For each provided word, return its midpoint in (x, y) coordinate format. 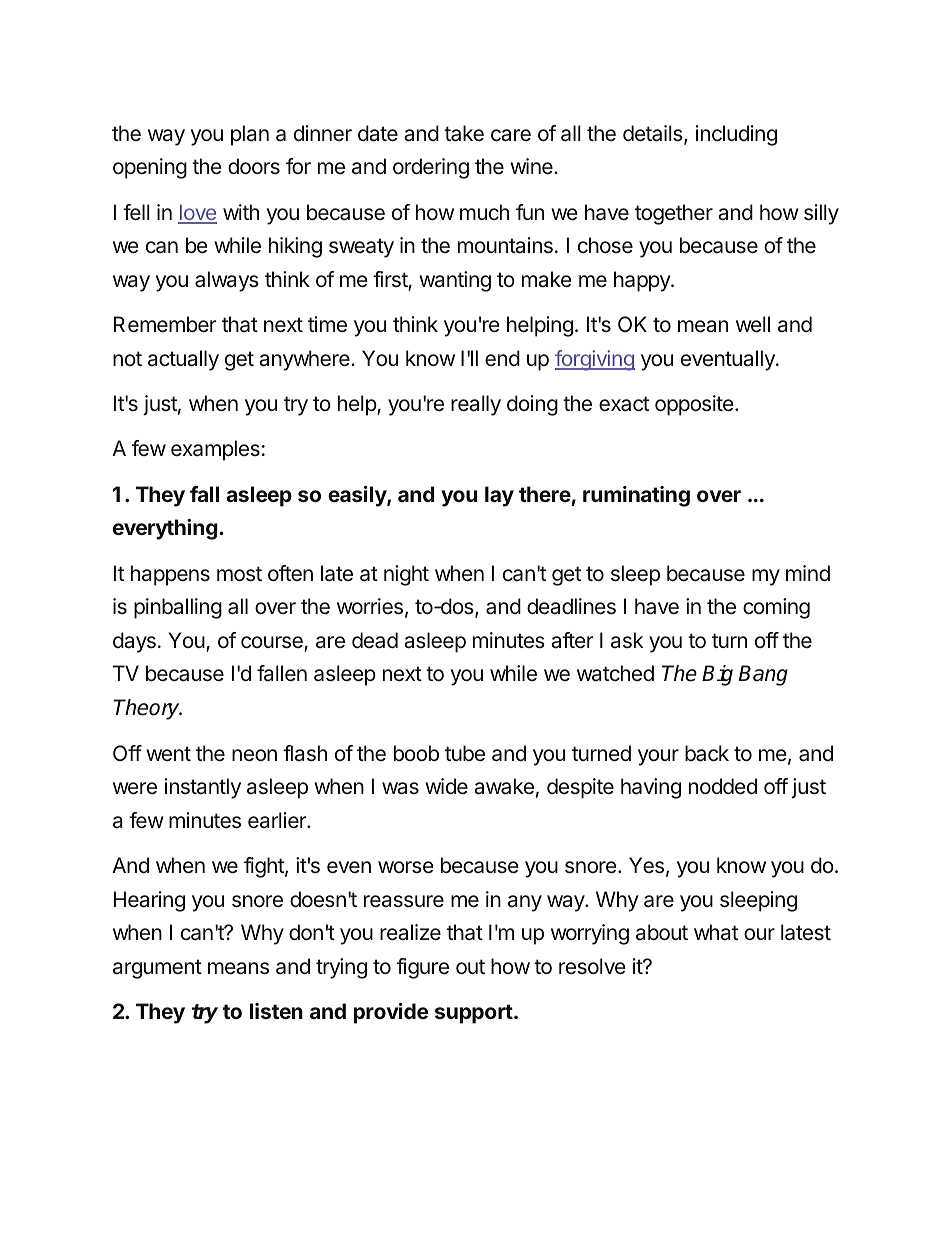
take (464, 133)
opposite (695, 405)
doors (254, 166)
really (476, 405)
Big (717, 675)
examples (215, 450)
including (736, 135)
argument (157, 969)
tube (465, 753)
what (716, 932)
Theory (148, 709)
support (474, 1014)
